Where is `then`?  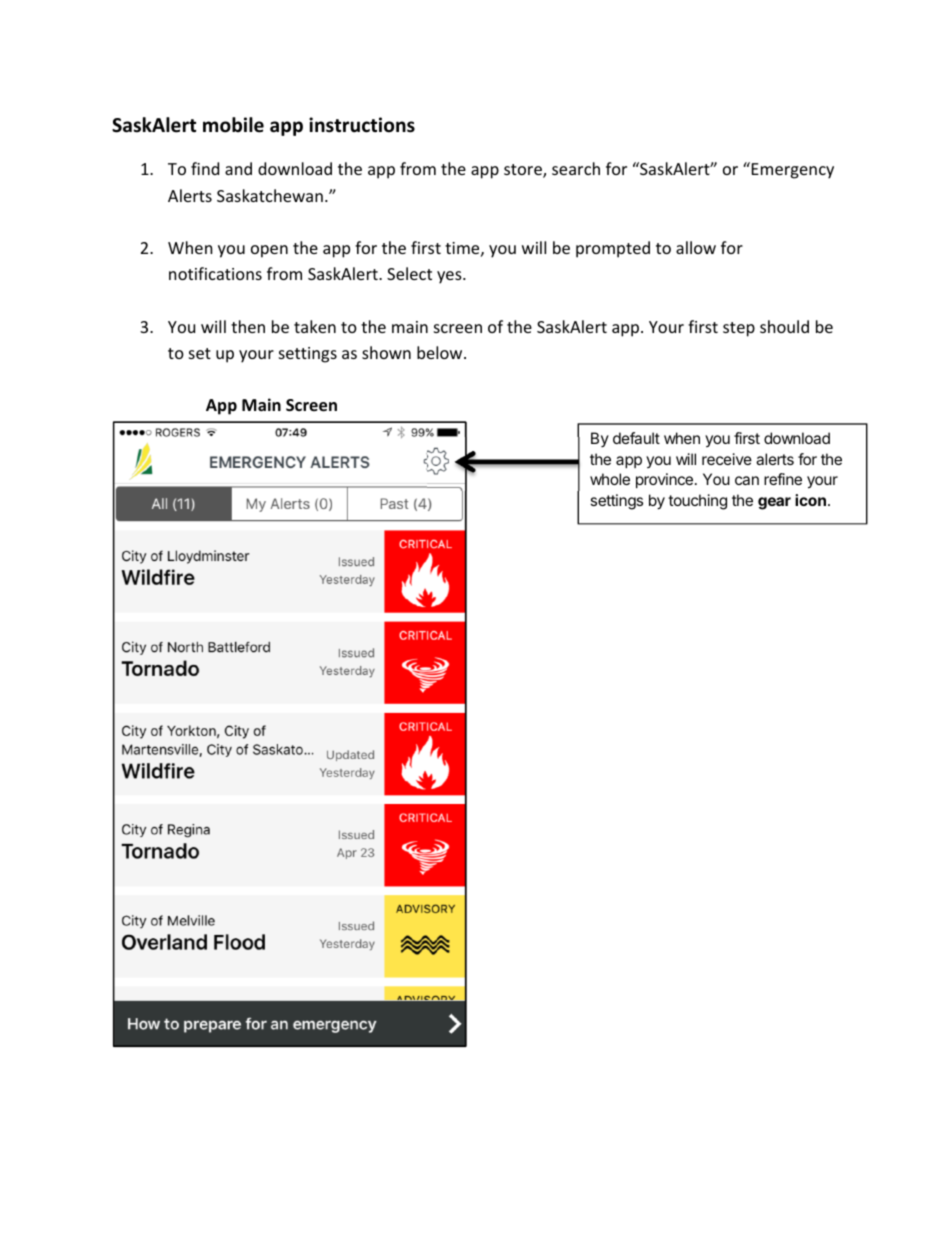
then is located at coordinates (248, 326).
